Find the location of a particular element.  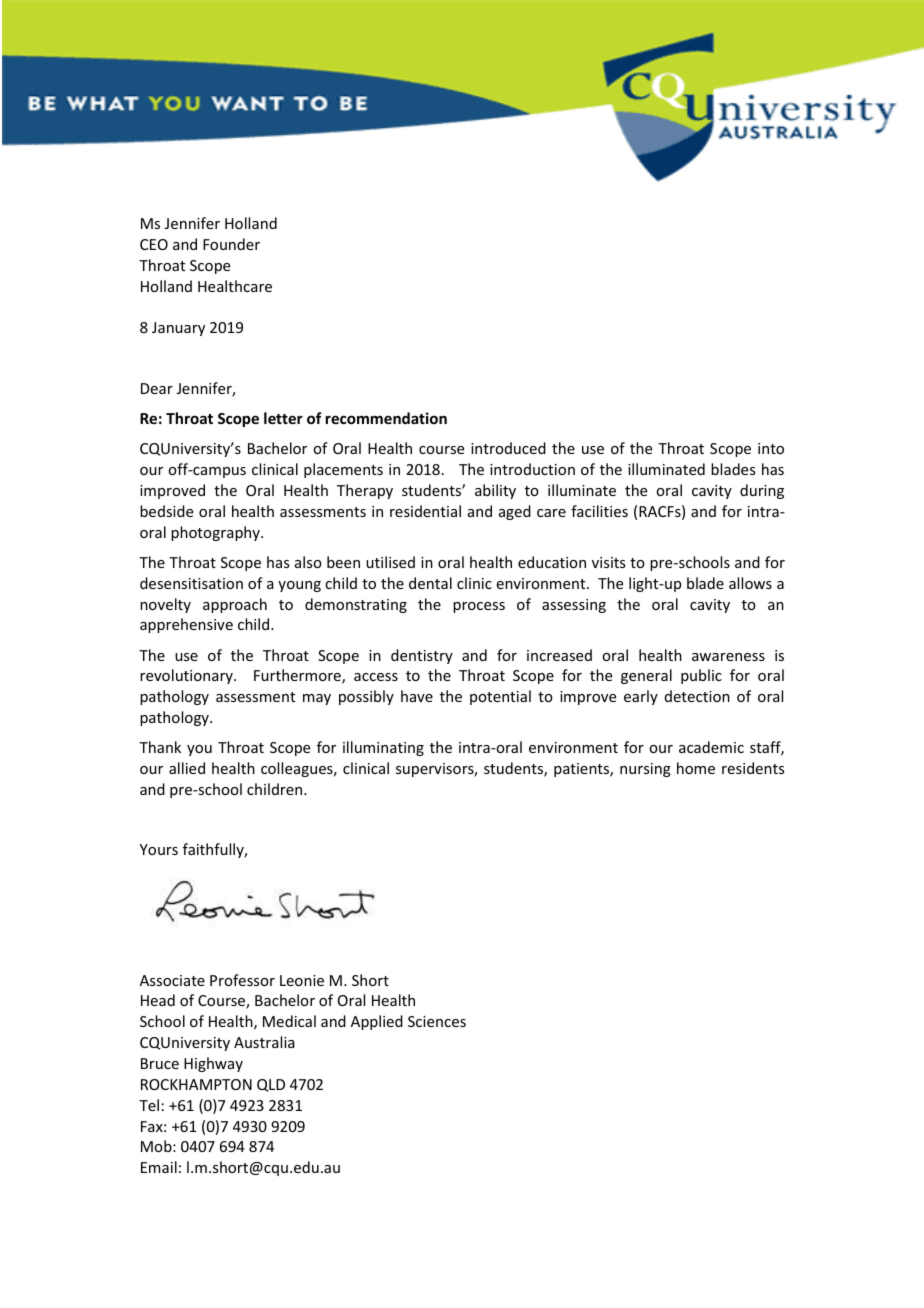

Yours is located at coordinates (159, 849).
